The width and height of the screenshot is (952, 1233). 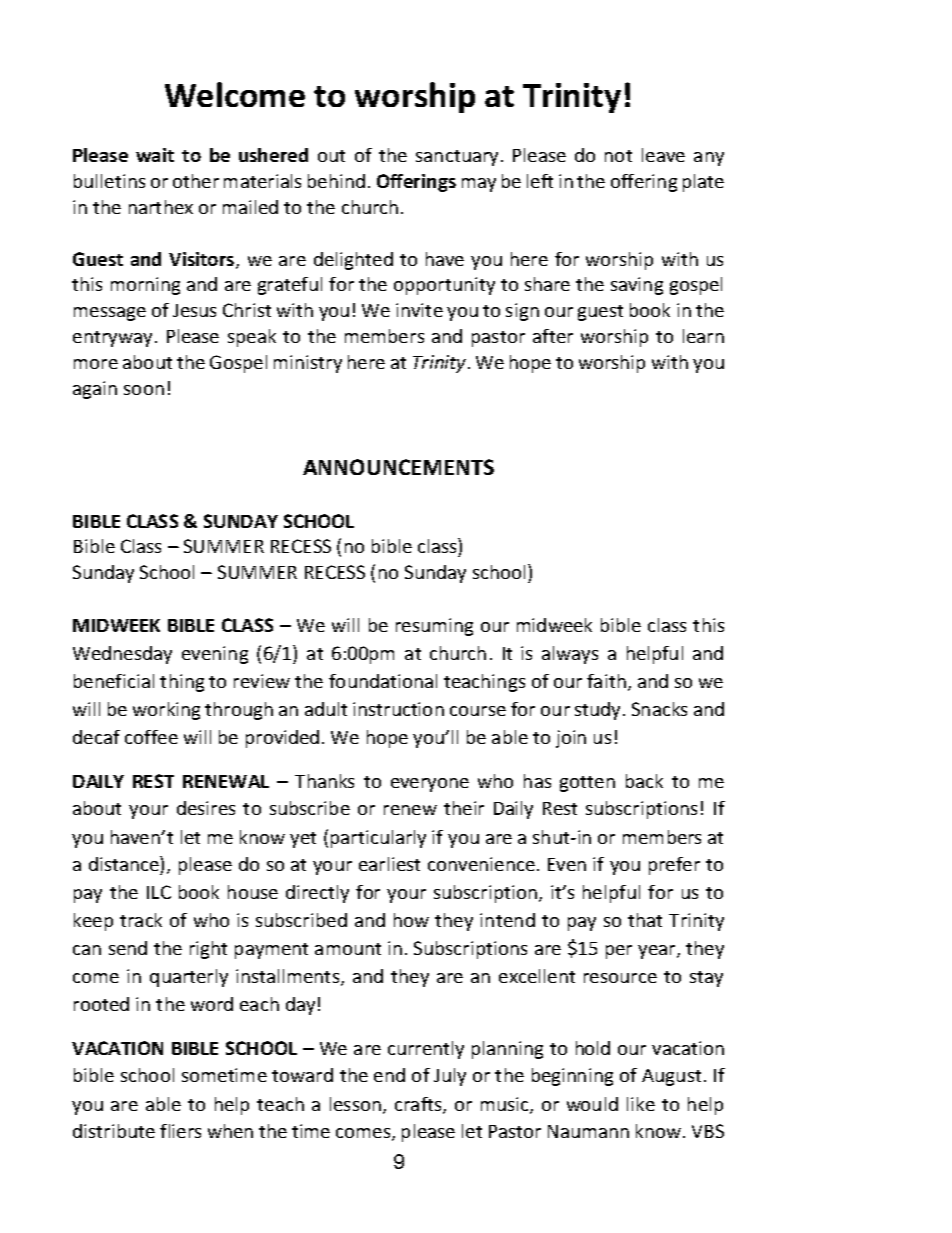 What do you see at coordinates (419, 1105) in the screenshot?
I see `crafts` at bounding box center [419, 1105].
